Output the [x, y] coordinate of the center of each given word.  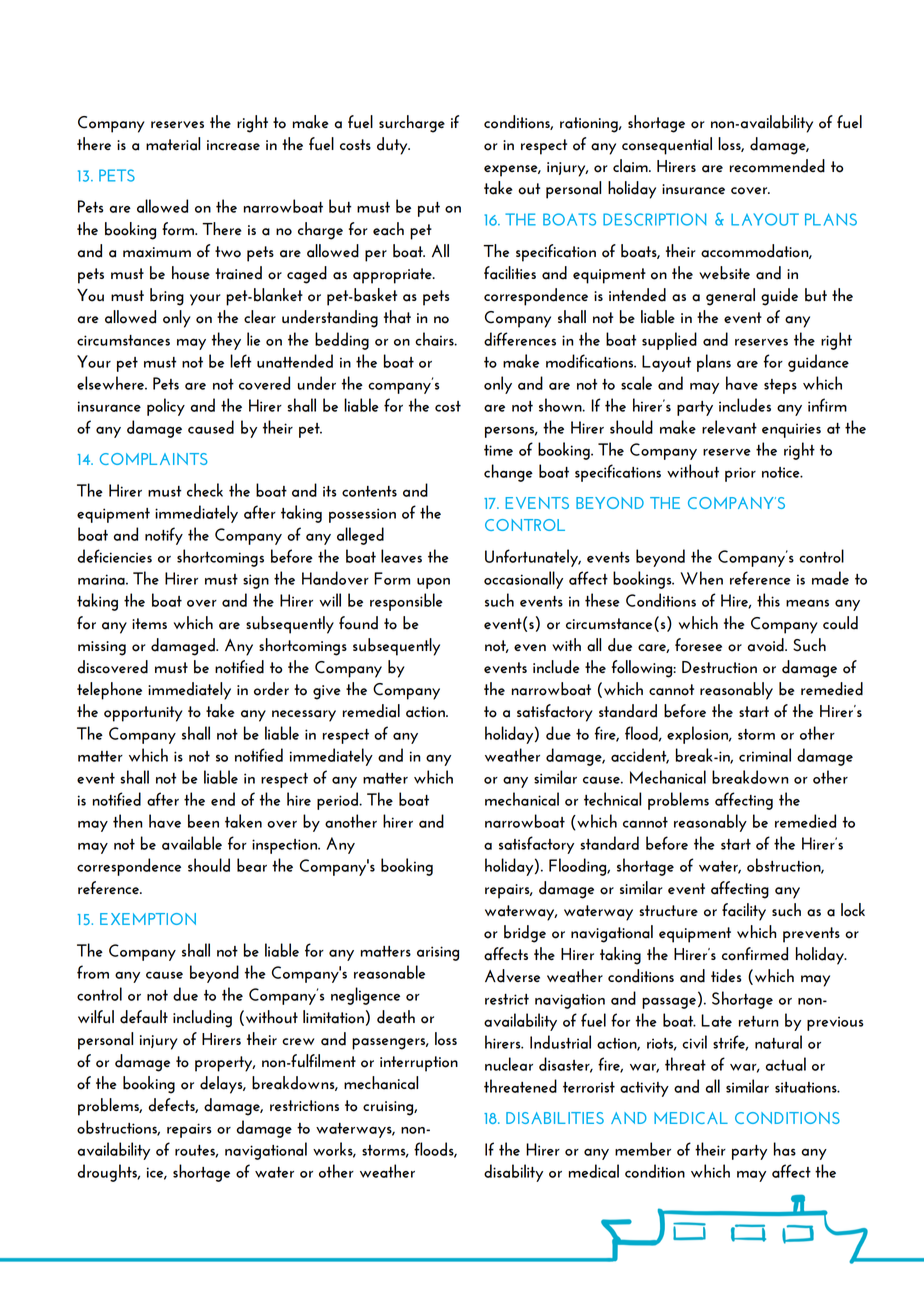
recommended [777, 166]
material [173, 144]
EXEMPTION [148, 919]
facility [744, 912]
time [498, 450]
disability [513, 1173]
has [785, 1149]
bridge [525, 934]
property [225, 1064]
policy [166, 407]
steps [780, 386]
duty [393, 146]
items [149, 623]
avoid [766, 645]
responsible [406, 602]
